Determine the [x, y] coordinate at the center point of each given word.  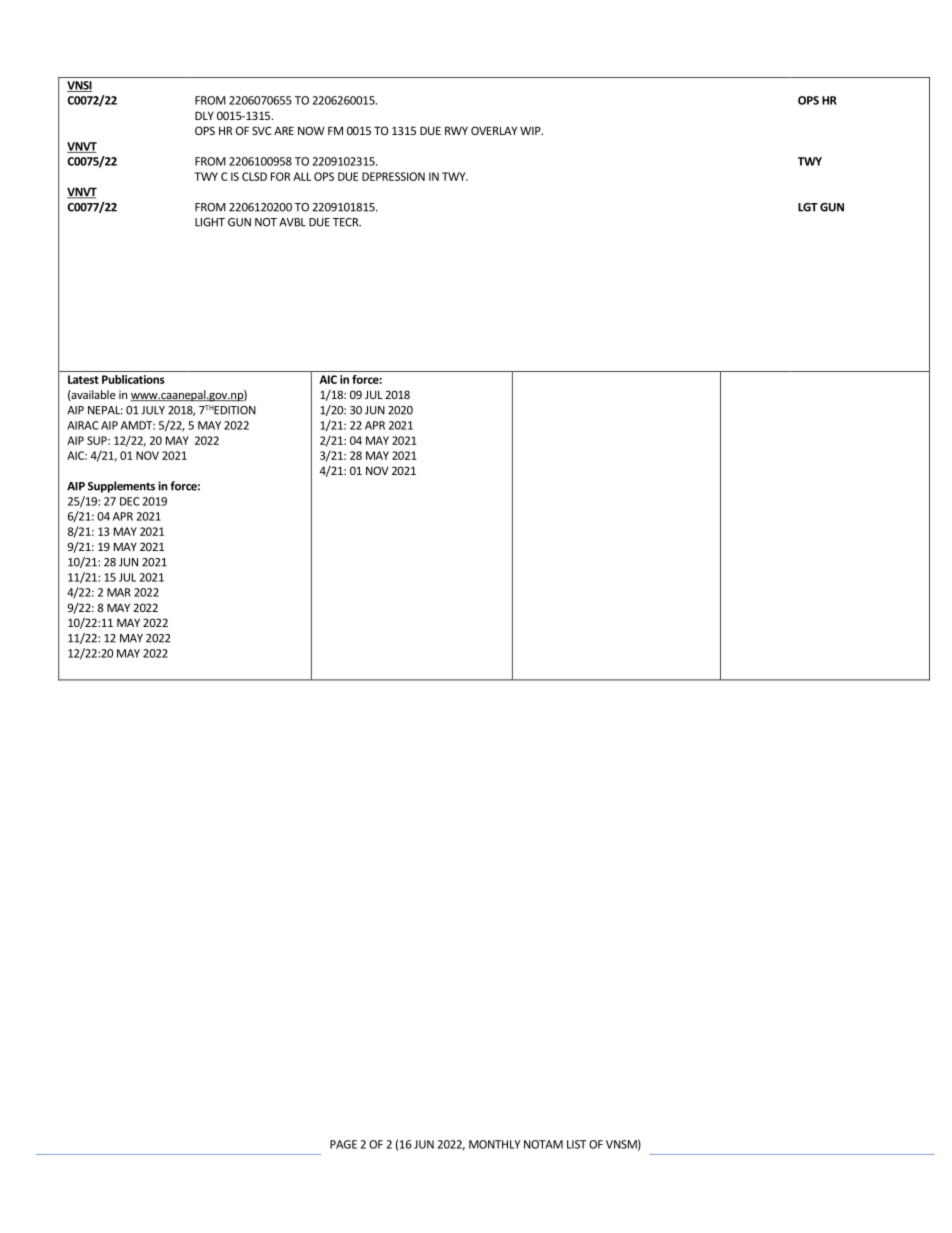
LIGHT [210, 222]
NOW [311, 130]
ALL [302, 176]
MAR [119, 592]
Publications [133, 379]
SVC [261, 130]
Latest [83, 379]
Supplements [121, 487]
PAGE [343, 1144]
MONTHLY [495, 1144]
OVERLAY [494, 130]
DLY [204, 115]
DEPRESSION [393, 176]
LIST [576, 1144]
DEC [130, 501]
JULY [153, 410]
